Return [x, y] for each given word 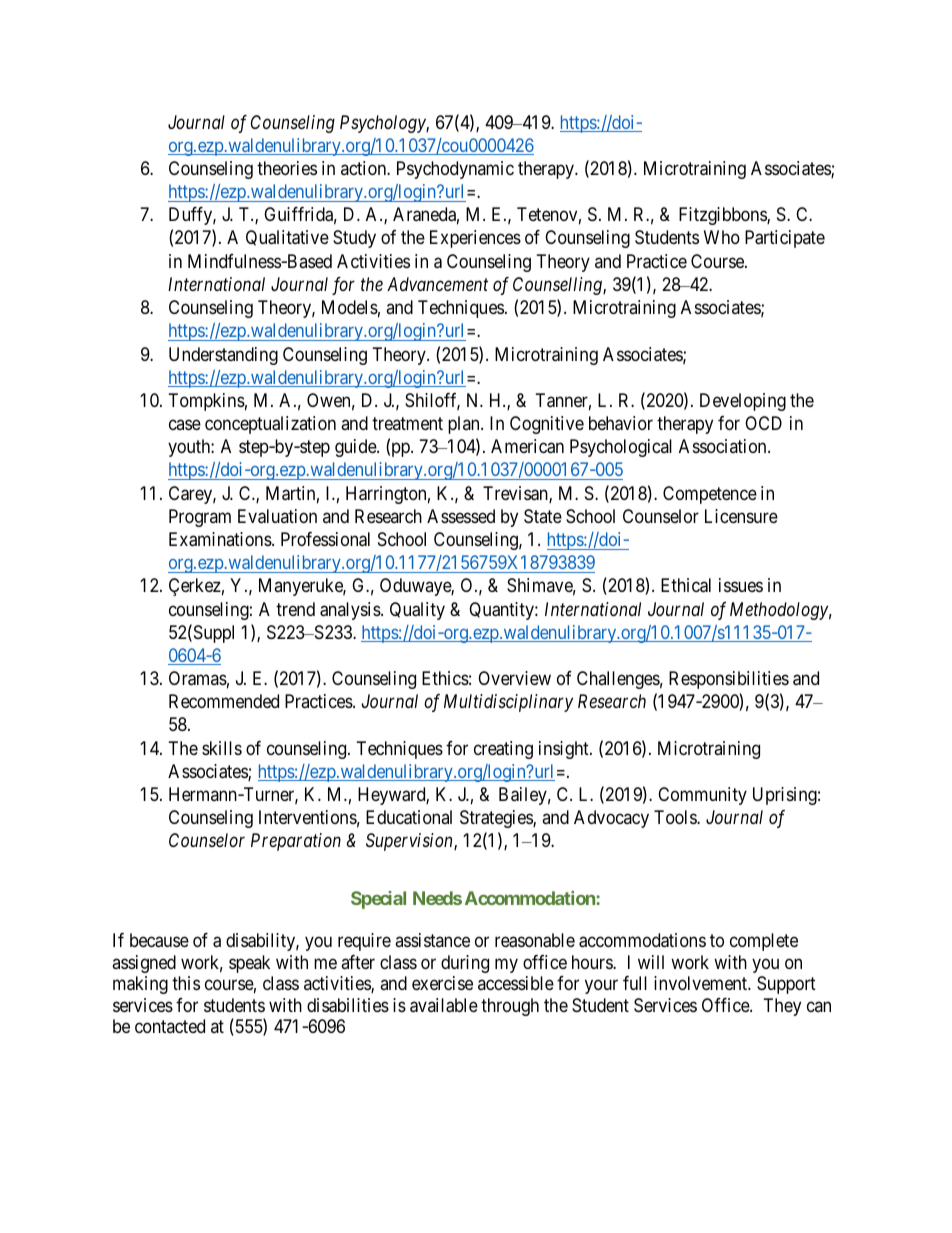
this [186, 983]
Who [722, 237]
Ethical [686, 585]
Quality [417, 611]
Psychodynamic [455, 170]
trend [295, 609]
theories [287, 168]
